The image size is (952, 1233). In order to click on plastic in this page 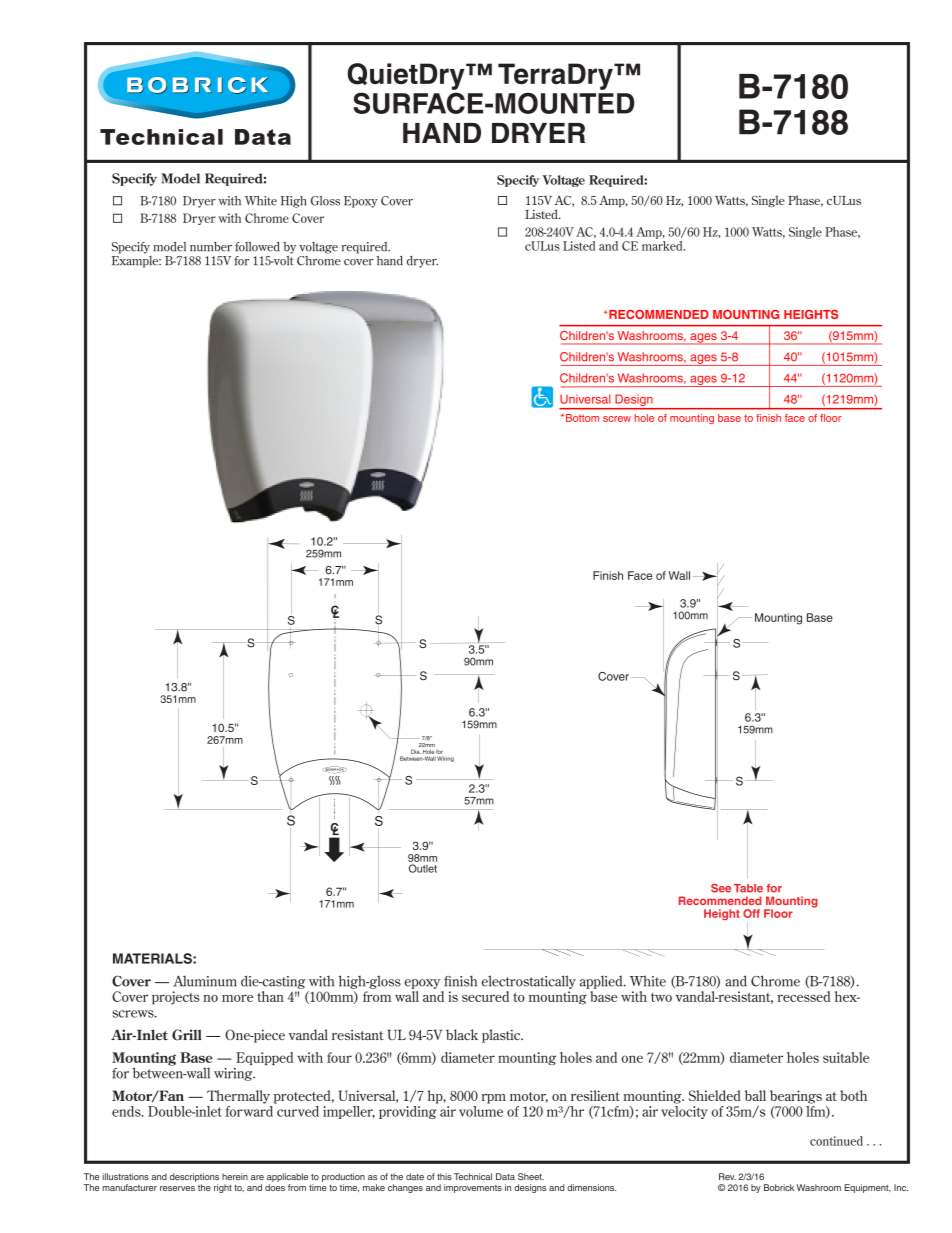, I will do `click(502, 1036)`.
